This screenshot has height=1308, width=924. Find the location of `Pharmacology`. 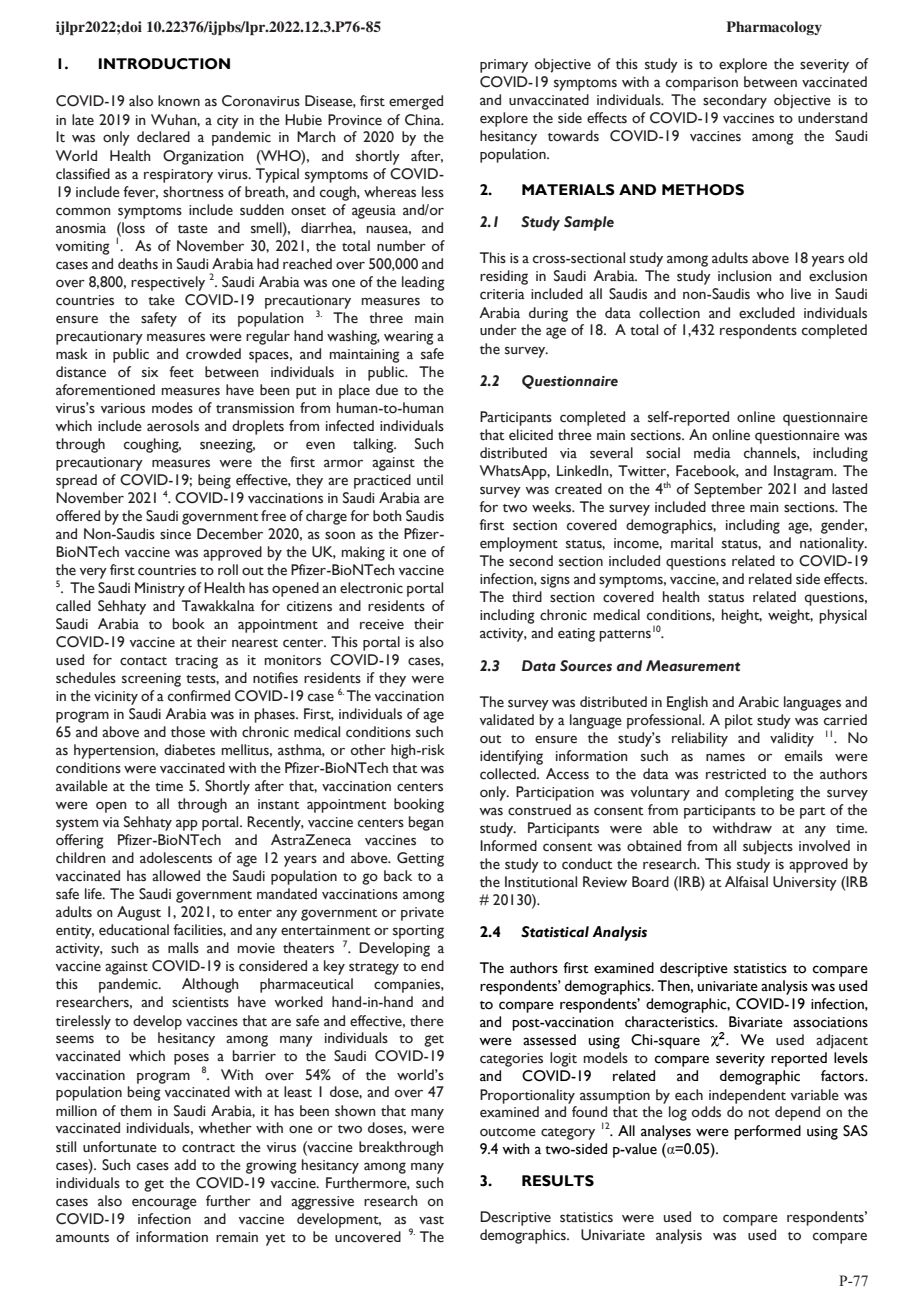

Pharmacology is located at coordinates (774, 28).
